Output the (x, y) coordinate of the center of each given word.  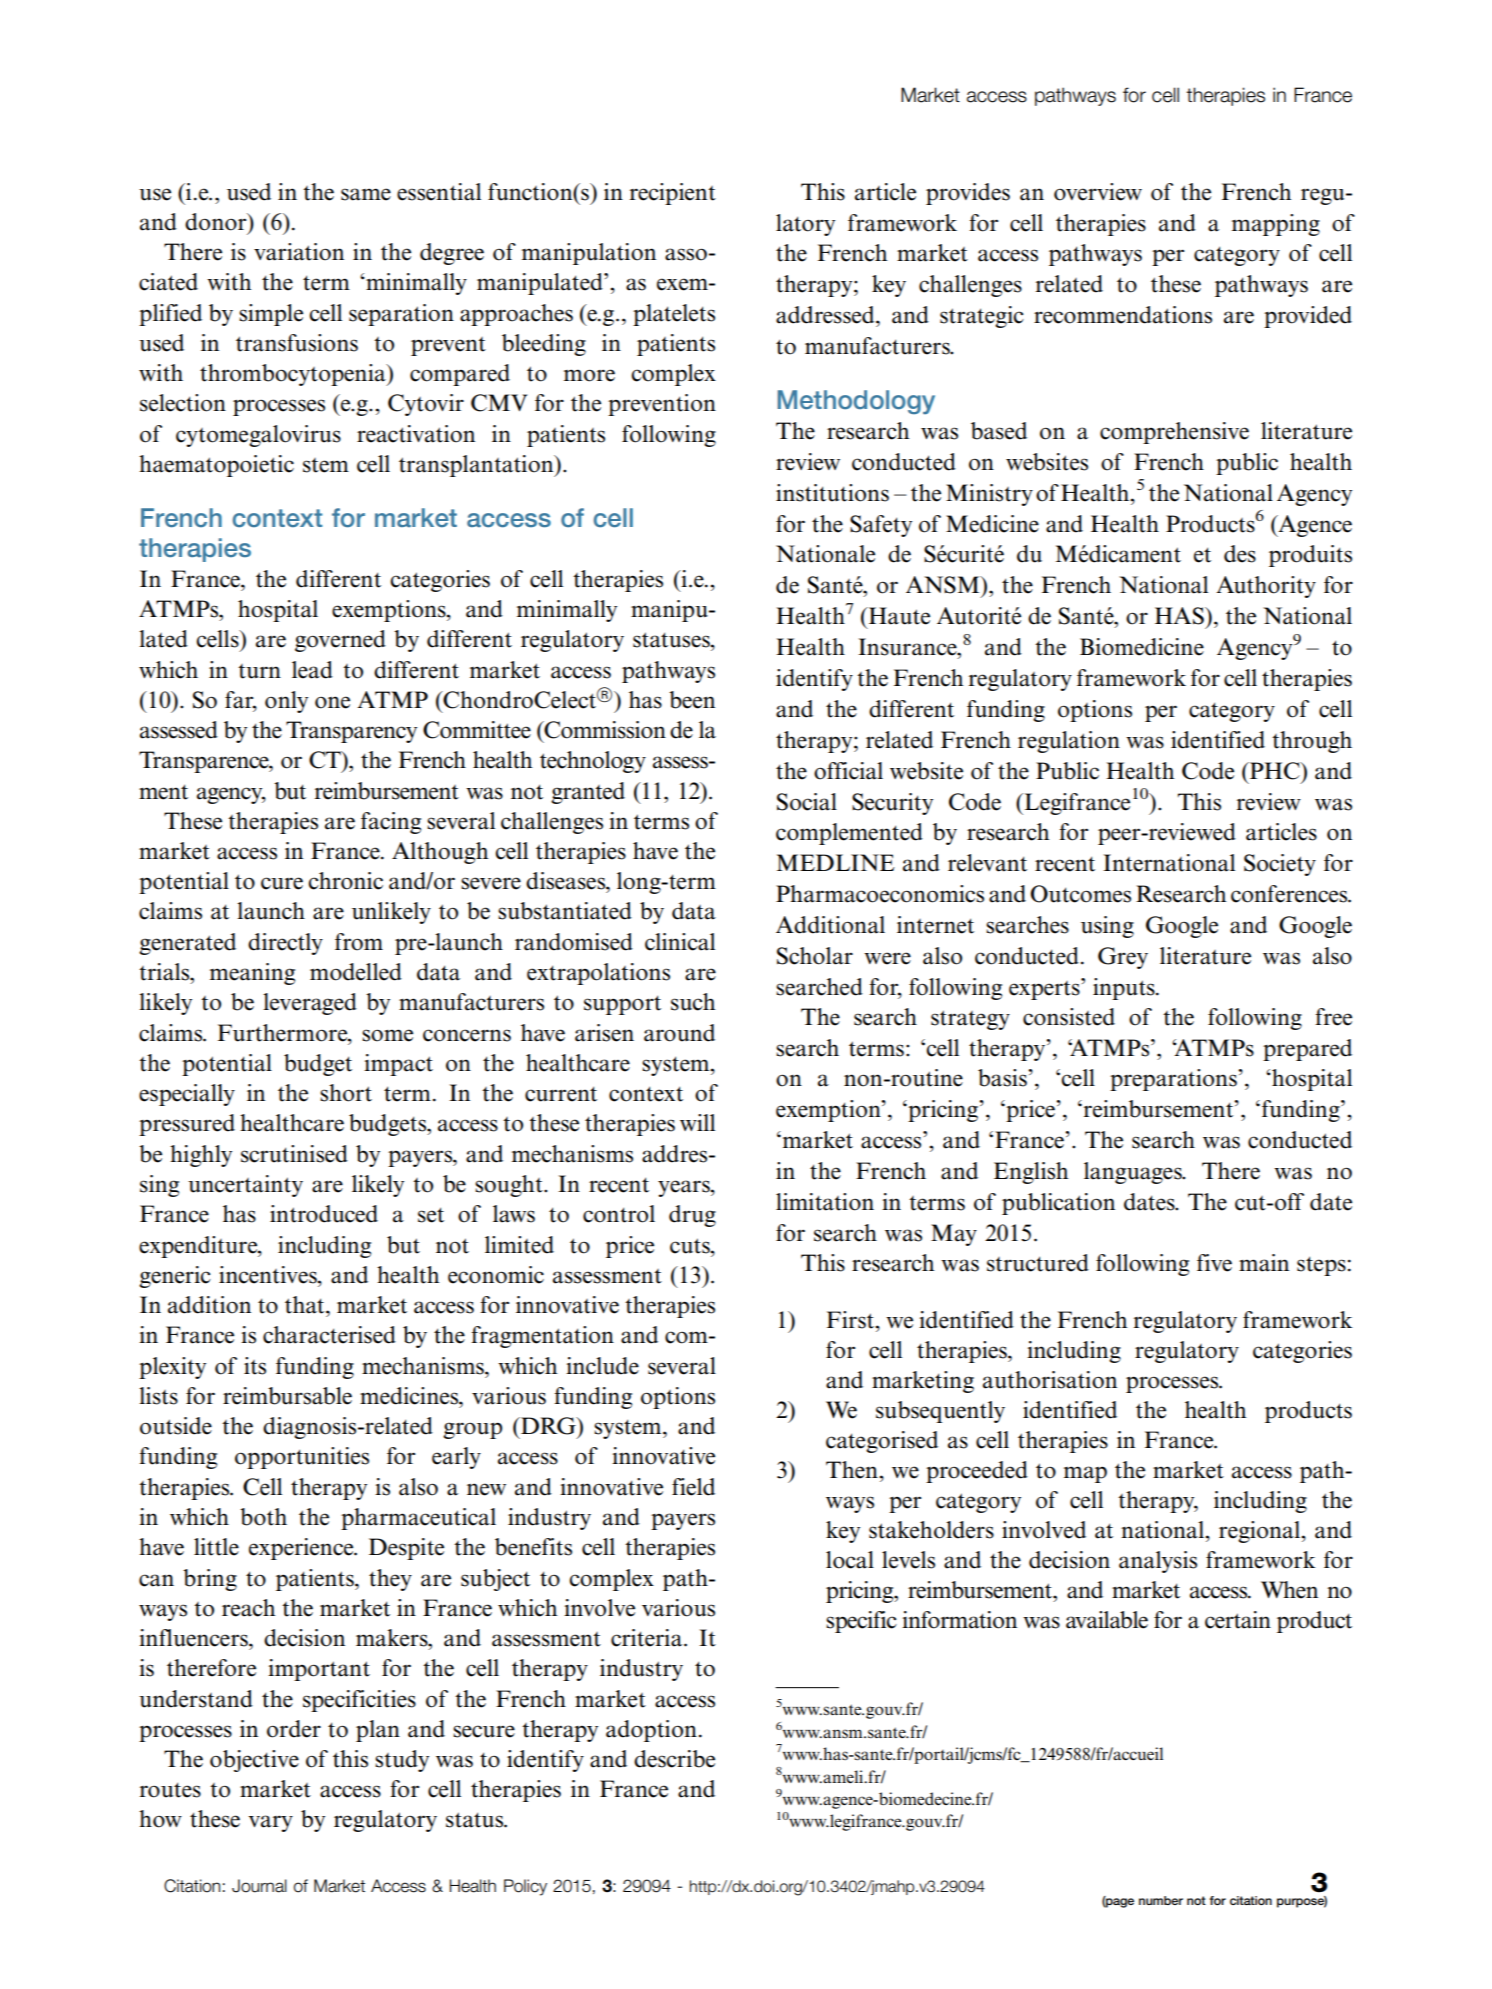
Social (807, 802)
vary (270, 1823)
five (1214, 1263)
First (852, 1320)
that (306, 1305)
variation (299, 252)
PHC (1275, 771)
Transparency (351, 732)
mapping (1276, 225)
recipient (673, 194)
